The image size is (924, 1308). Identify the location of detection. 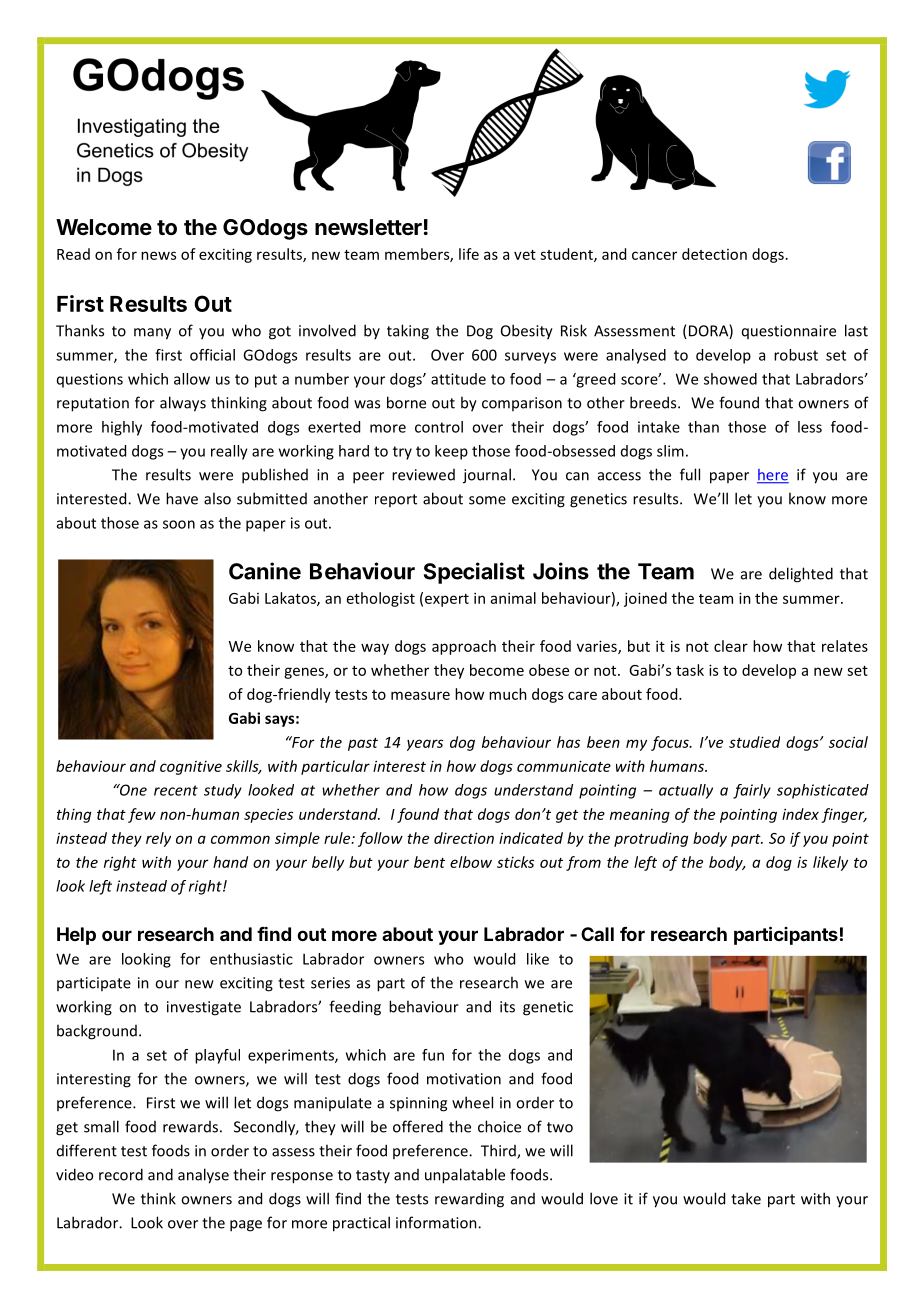
(714, 254).
